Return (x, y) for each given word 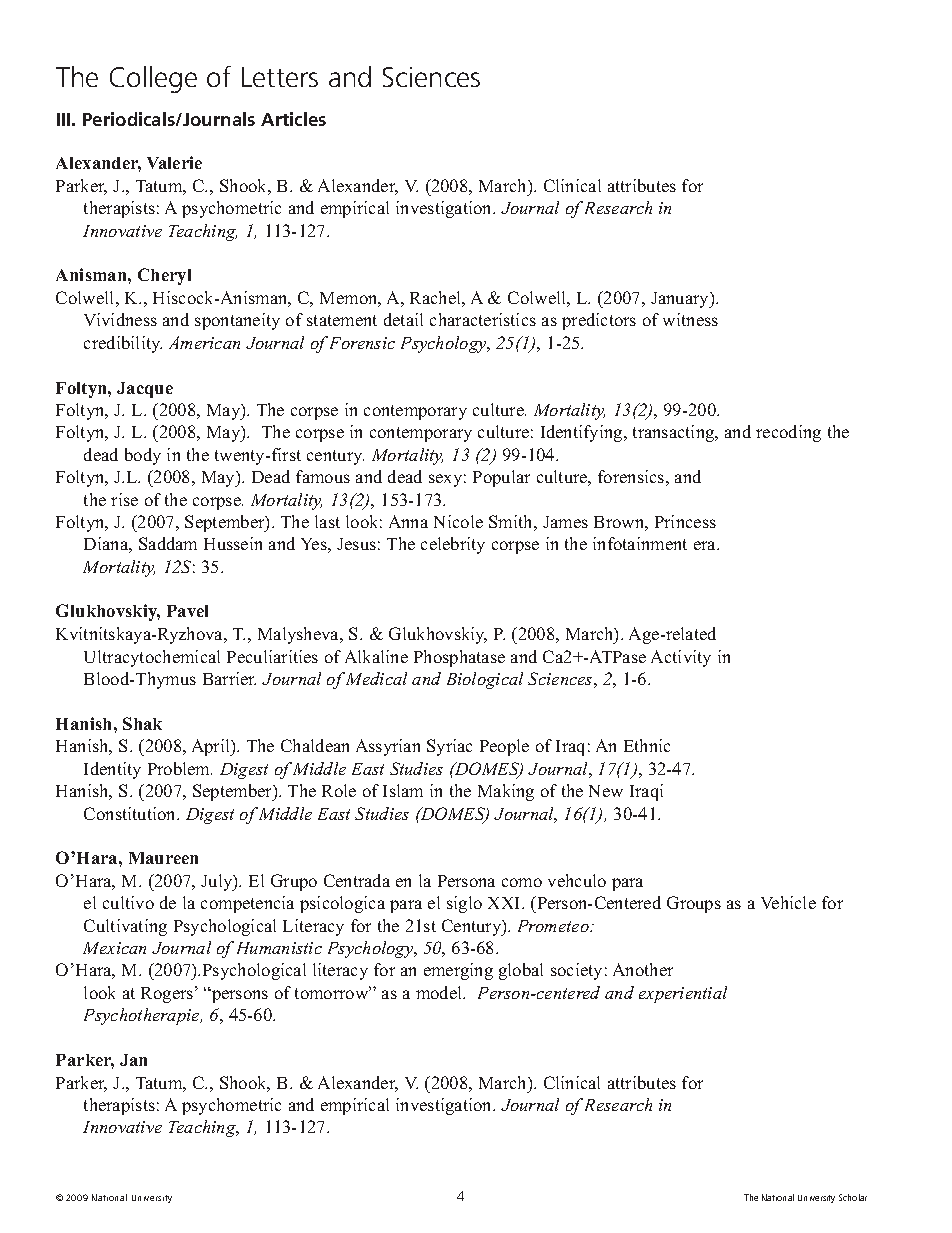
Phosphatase (459, 658)
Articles (293, 119)
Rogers (168, 994)
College (153, 79)
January (681, 300)
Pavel (187, 611)
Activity (681, 658)
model (440, 992)
